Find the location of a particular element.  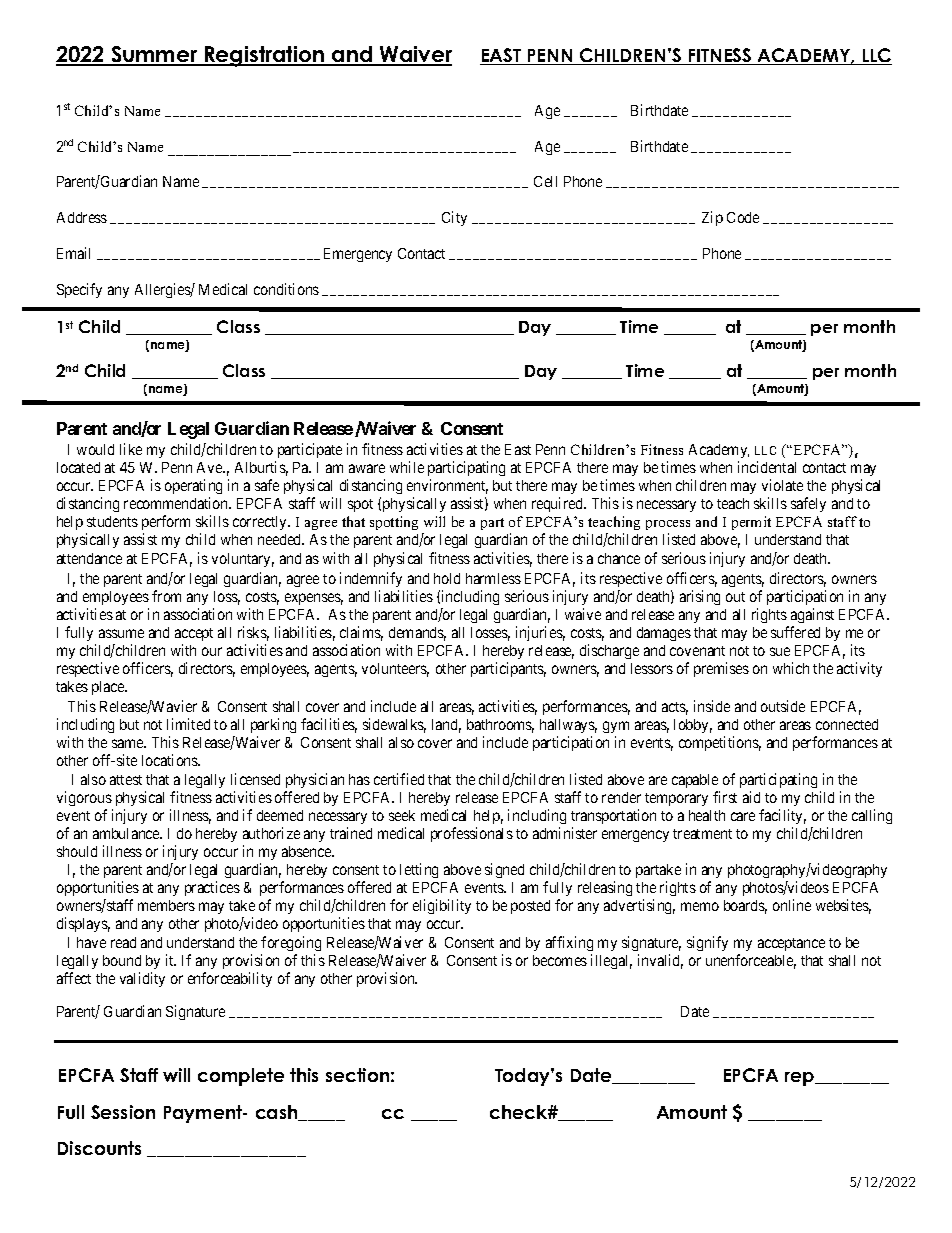

locations is located at coordinates (171, 760).
